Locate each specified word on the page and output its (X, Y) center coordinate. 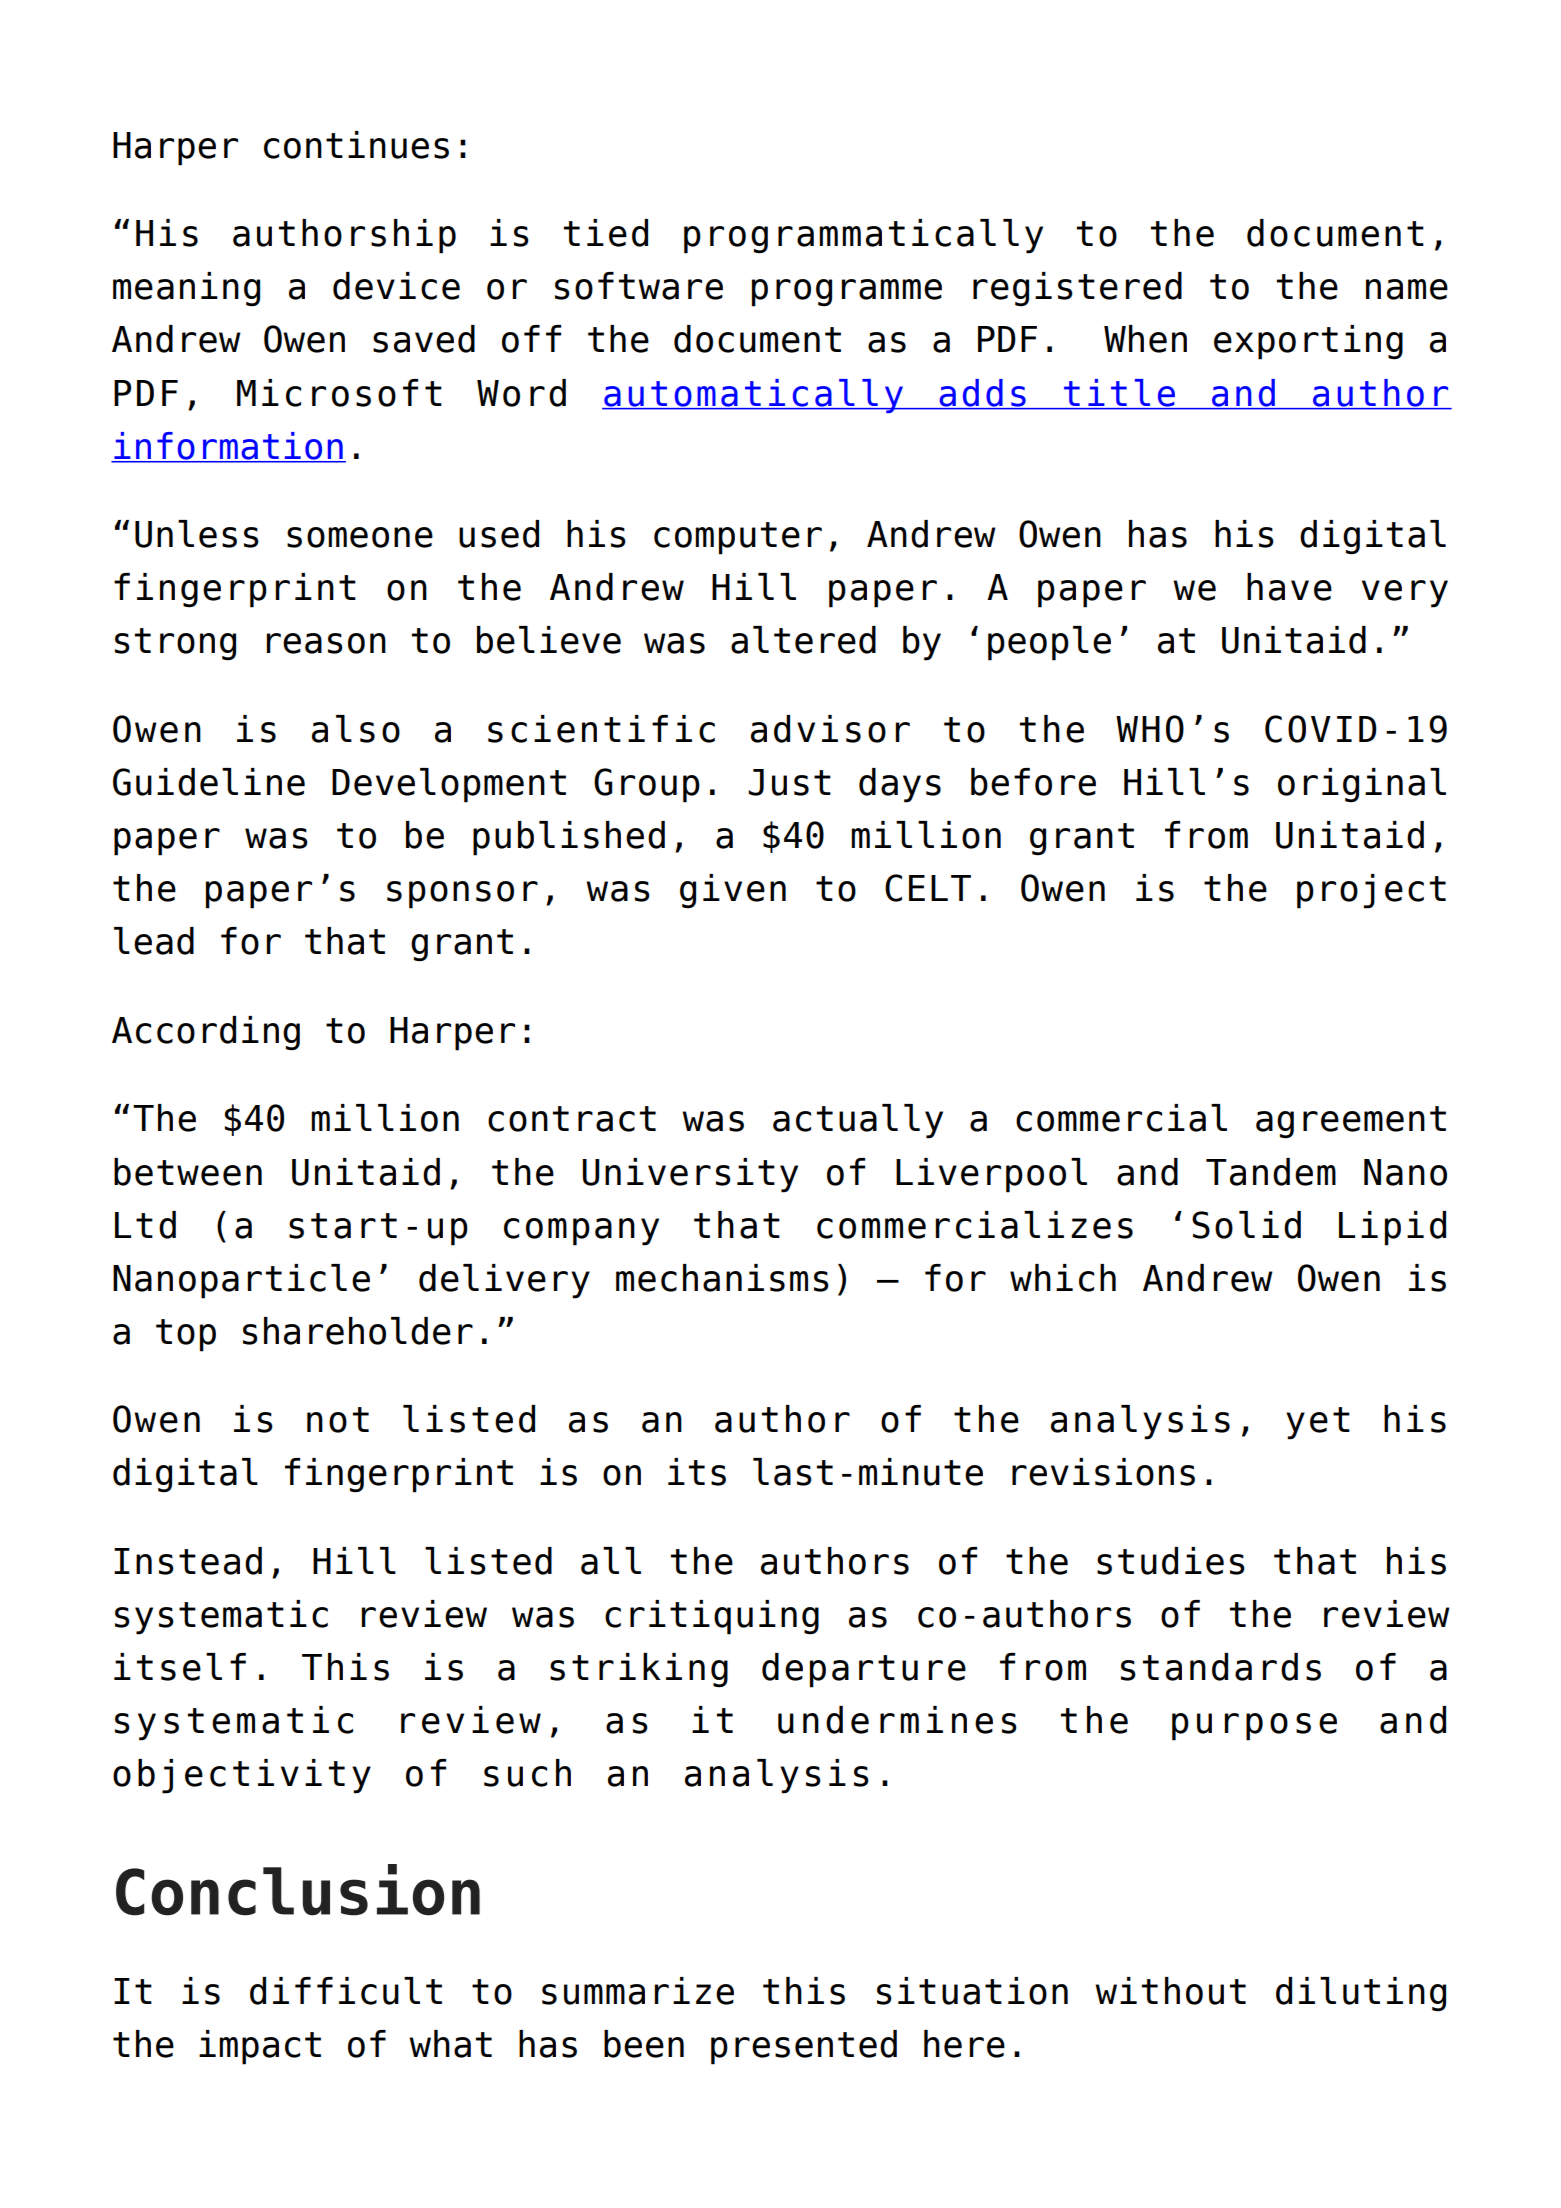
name (1407, 289)
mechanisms (722, 1278)
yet (1318, 1423)
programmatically (863, 236)
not (338, 1420)
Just (789, 782)
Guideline (209, 782)
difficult (346, 1991)
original (1362, 785)
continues (356, 145)
